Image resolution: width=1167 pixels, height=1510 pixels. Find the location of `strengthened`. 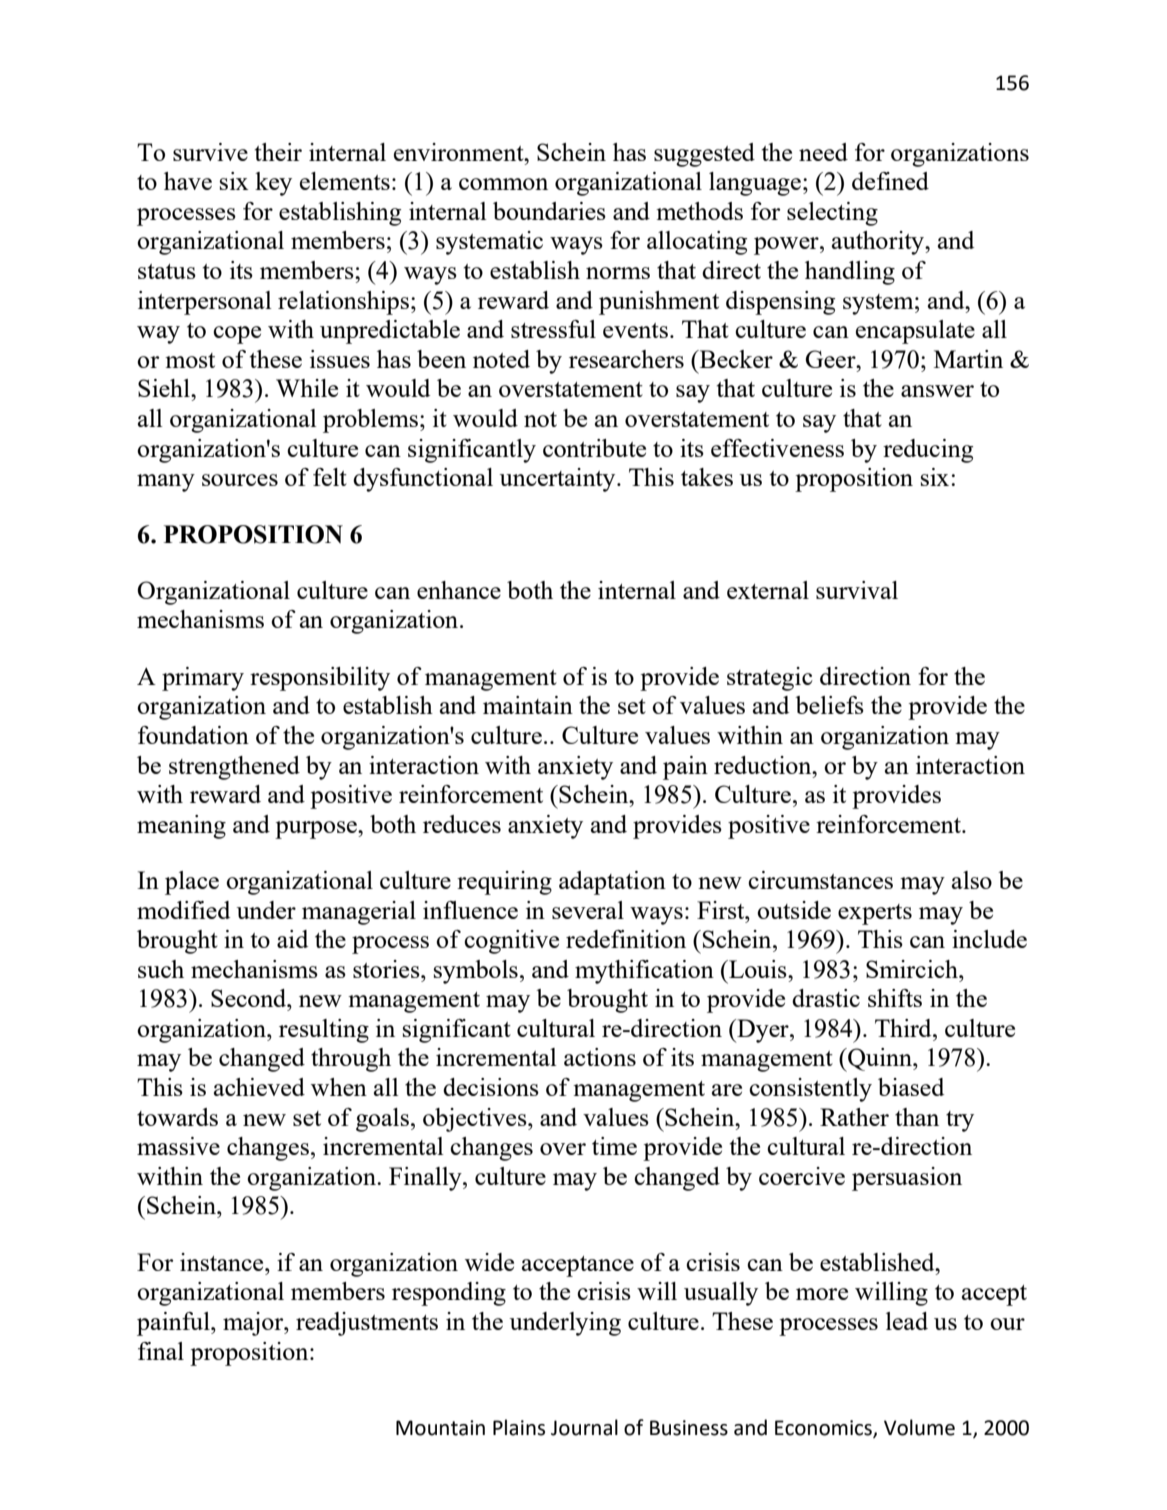

strengthened is located at coordinates (234, 768).
